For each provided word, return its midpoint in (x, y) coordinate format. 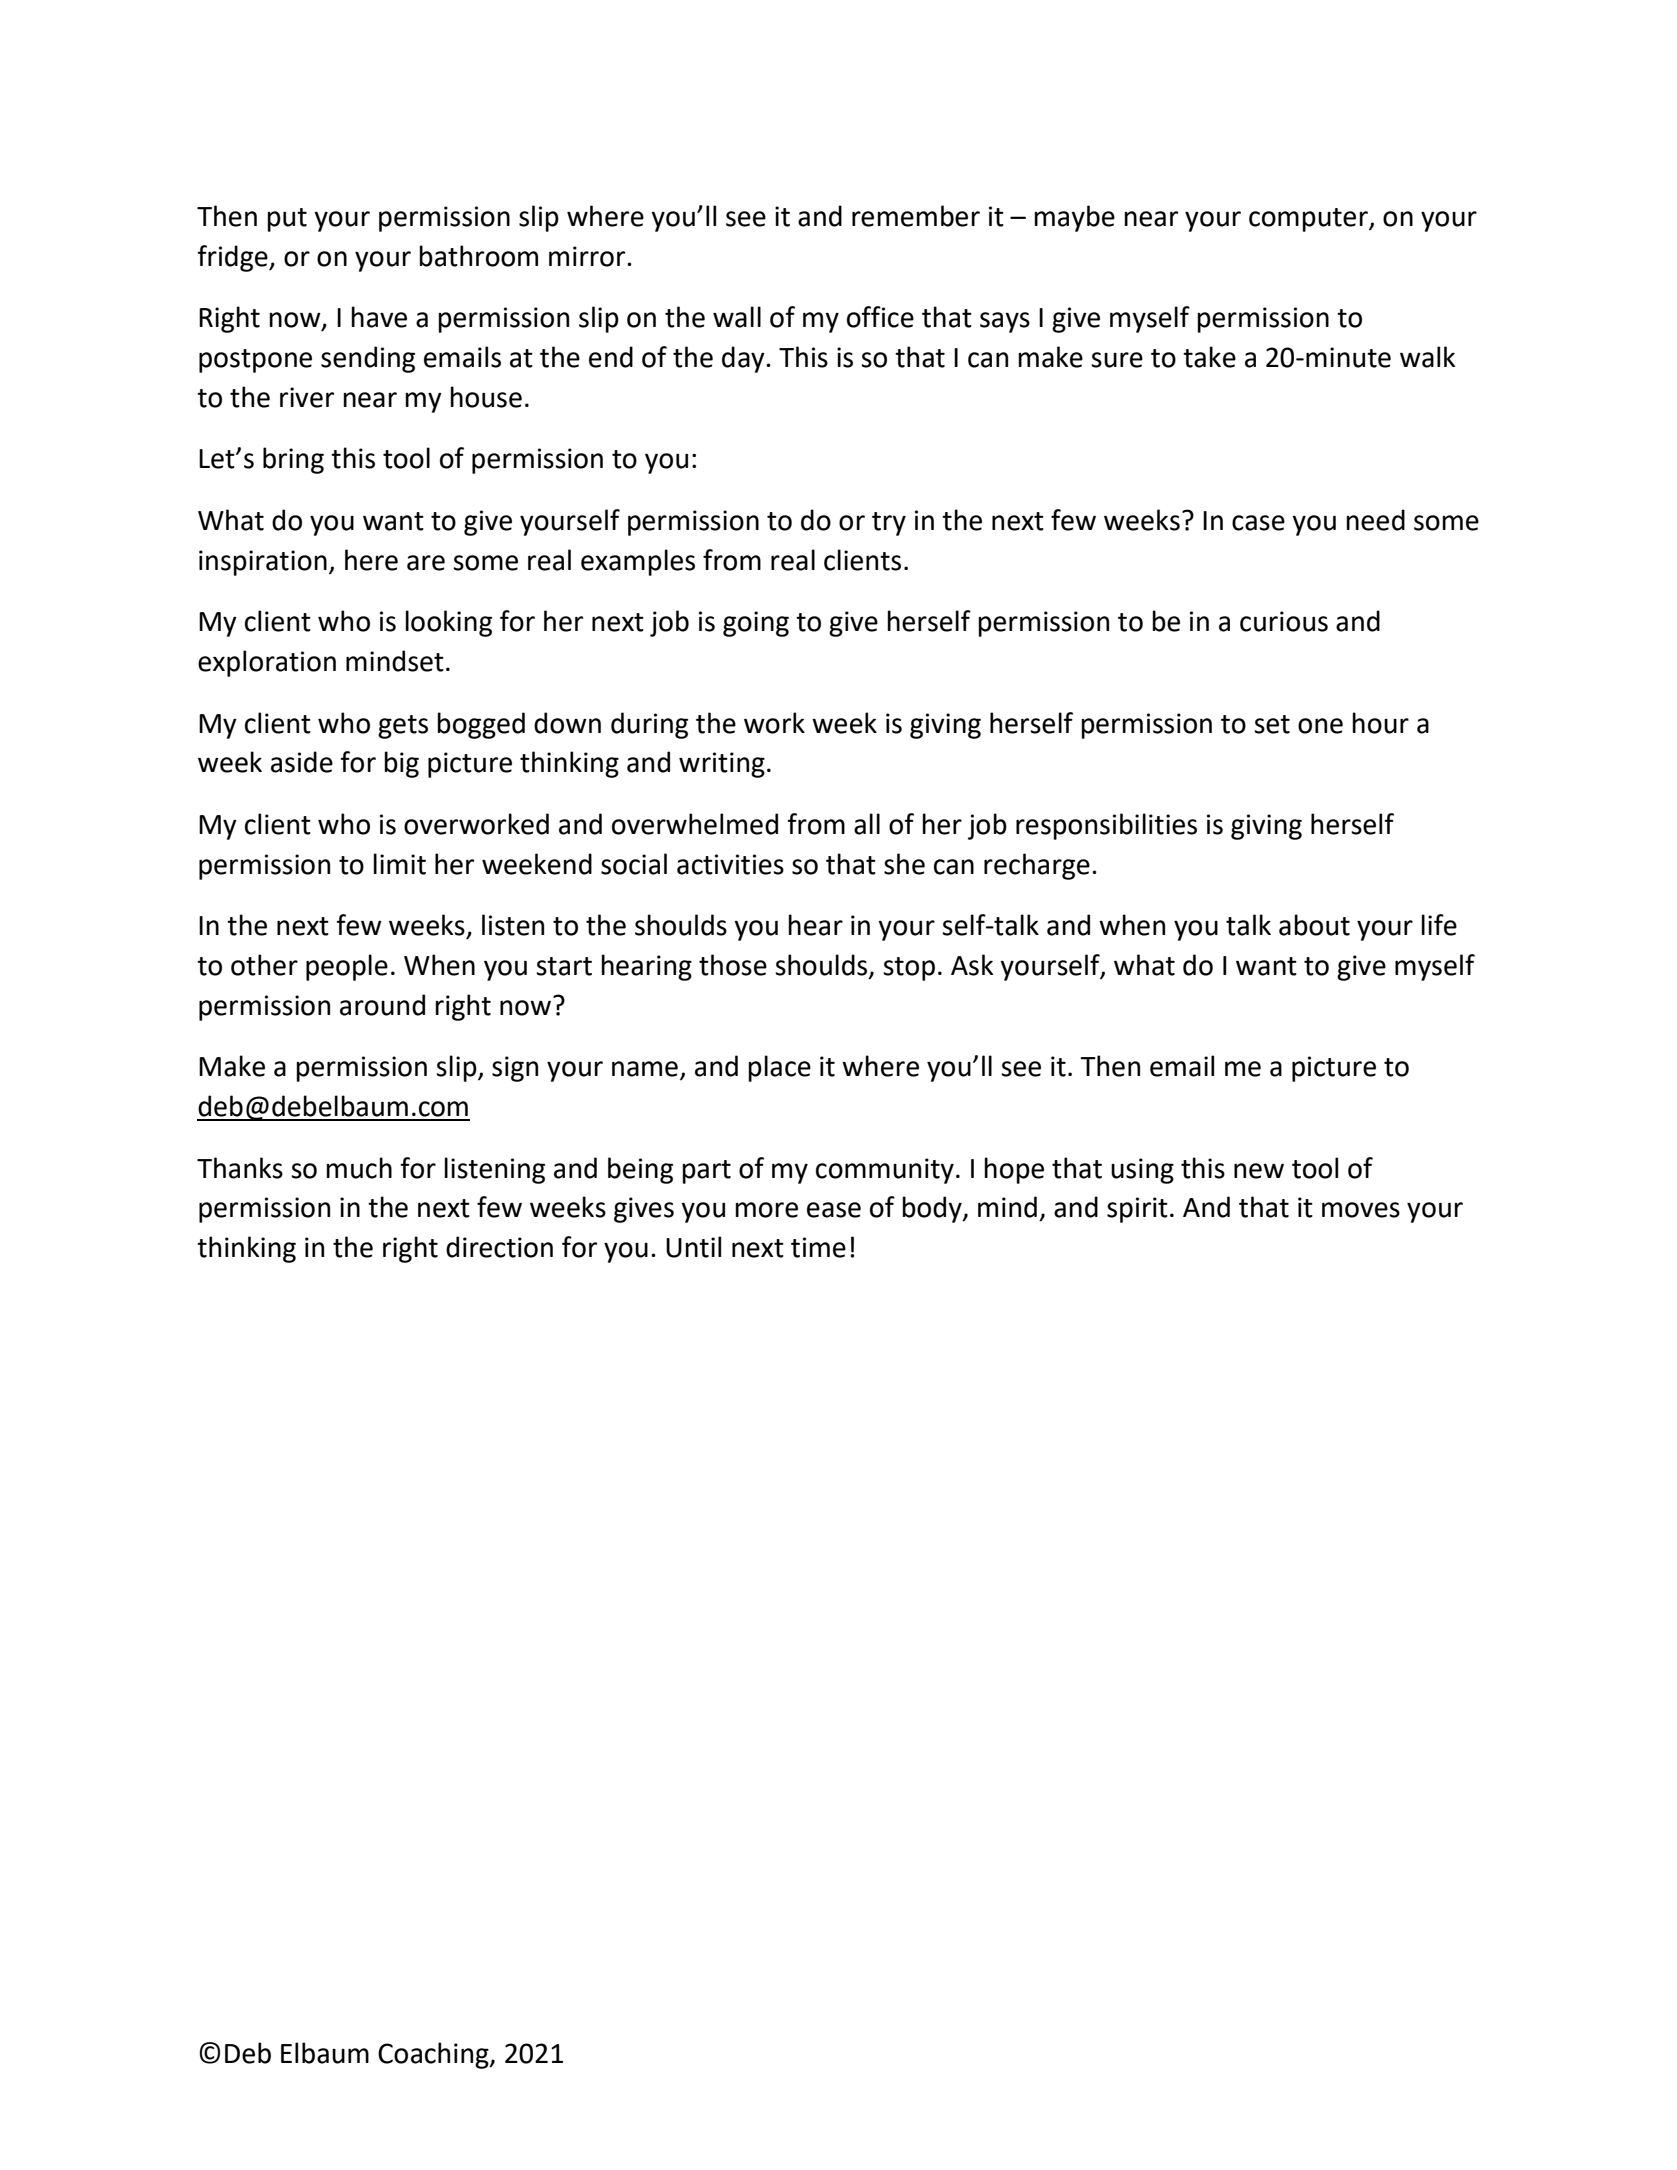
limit (399, 864)
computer (1309, 220)
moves (1361, 1210)
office (880, 317)
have (379, 317)
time (818, 1247)
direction (499, 1247)
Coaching (434, 2055)
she (904, 864)
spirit (1137, 1210)
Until (693, 1247)
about (1314, 925)
